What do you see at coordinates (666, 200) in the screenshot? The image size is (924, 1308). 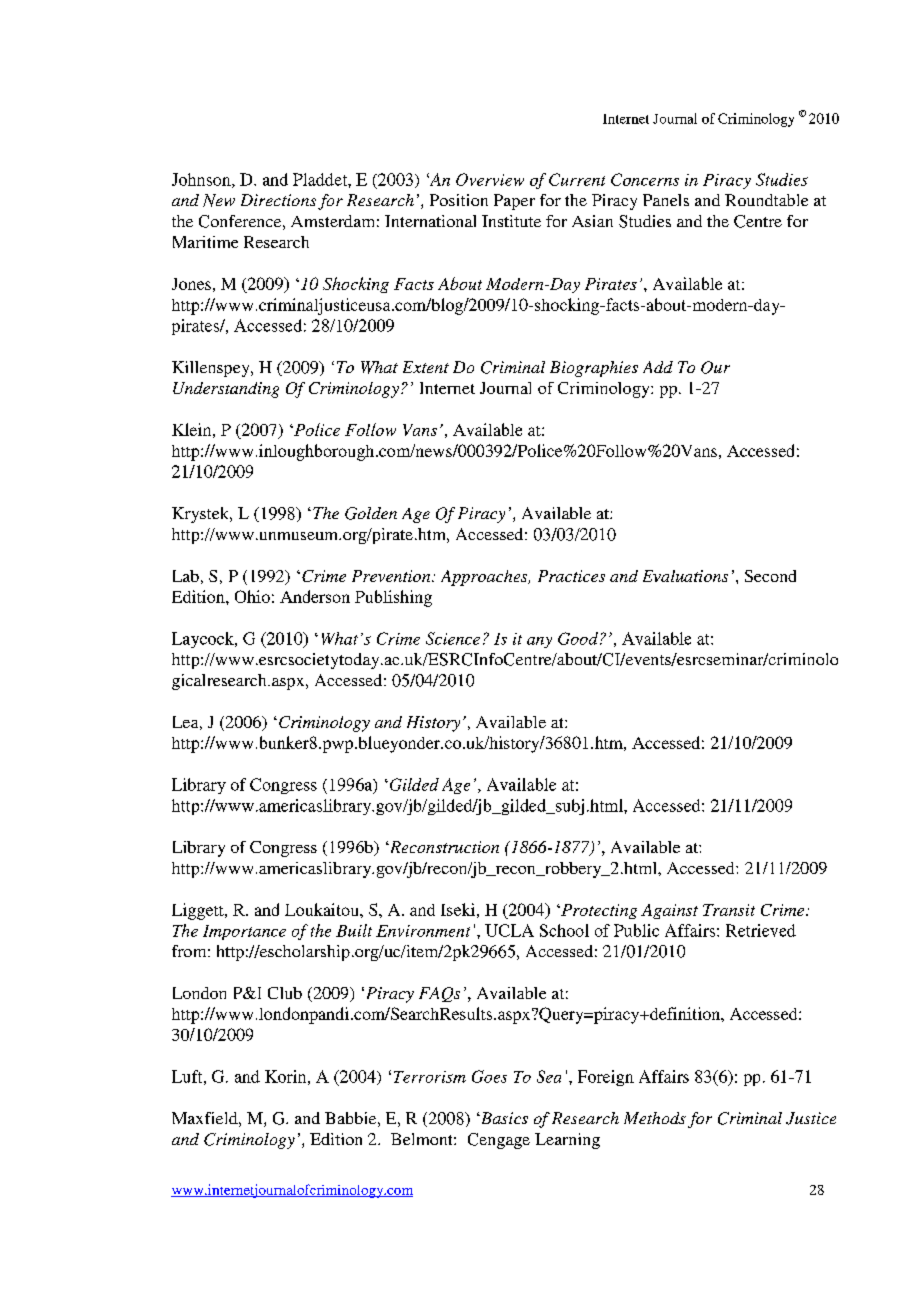 I see `Panels` at bounding box center [666, 200].
